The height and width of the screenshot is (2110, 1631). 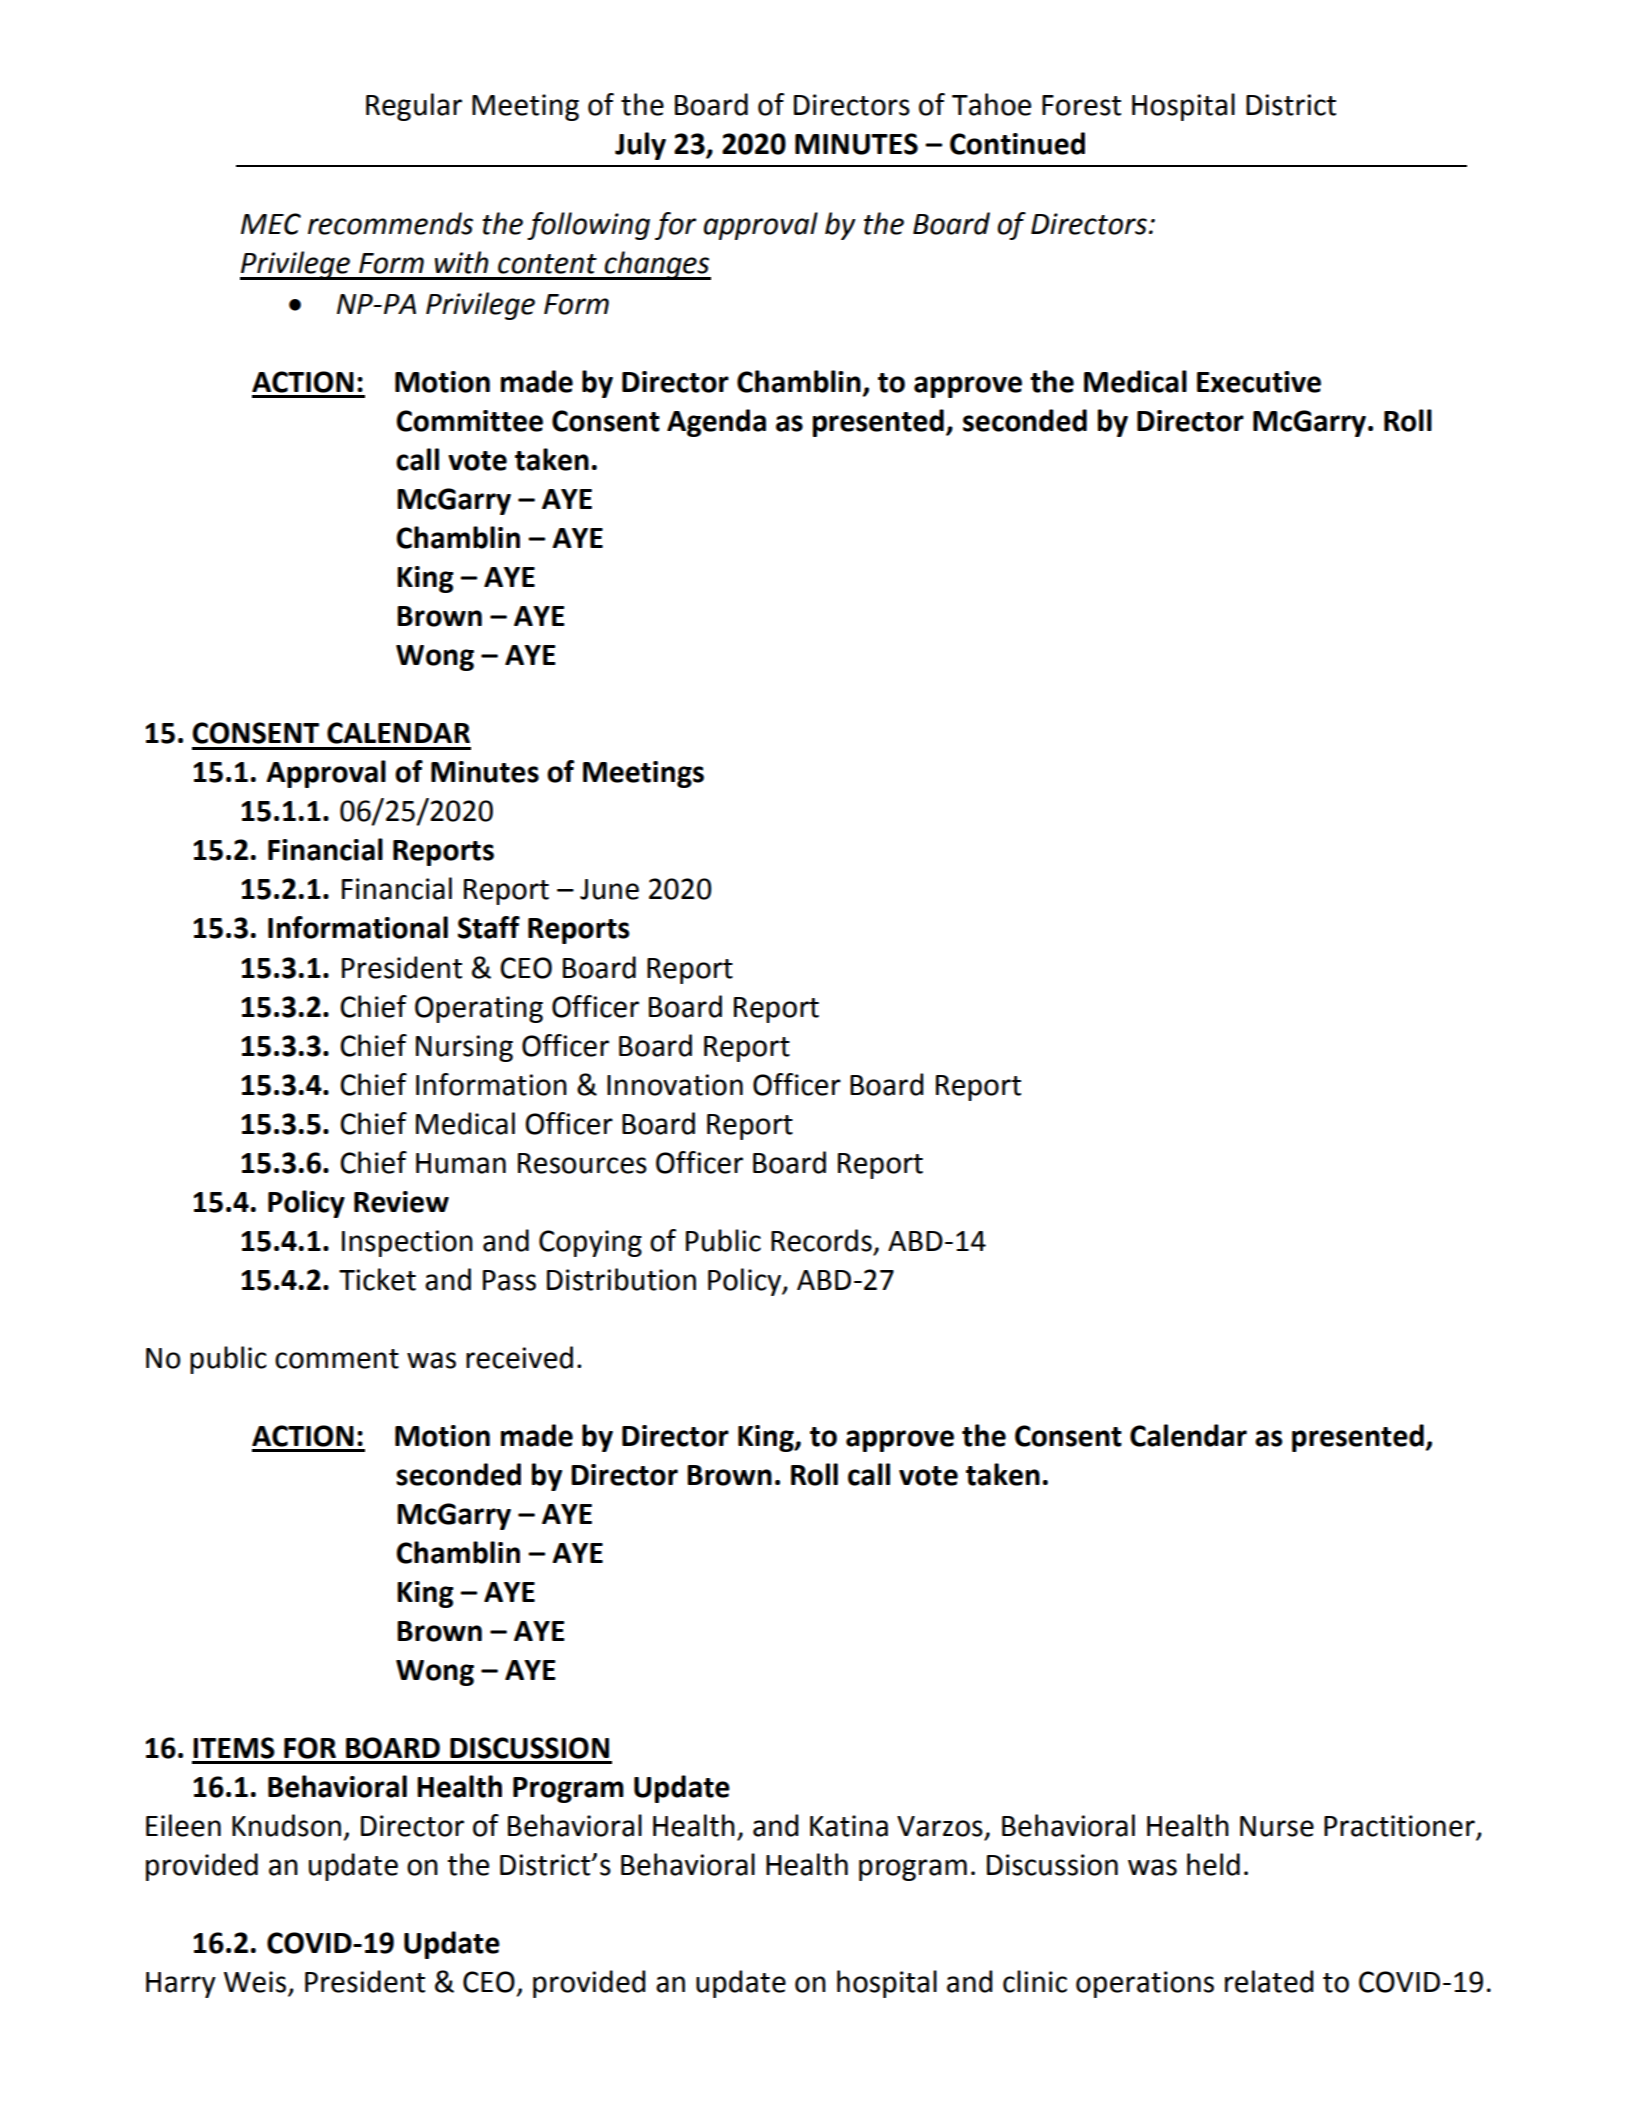 I want to click on related, so click(x=1269, y=1981).
